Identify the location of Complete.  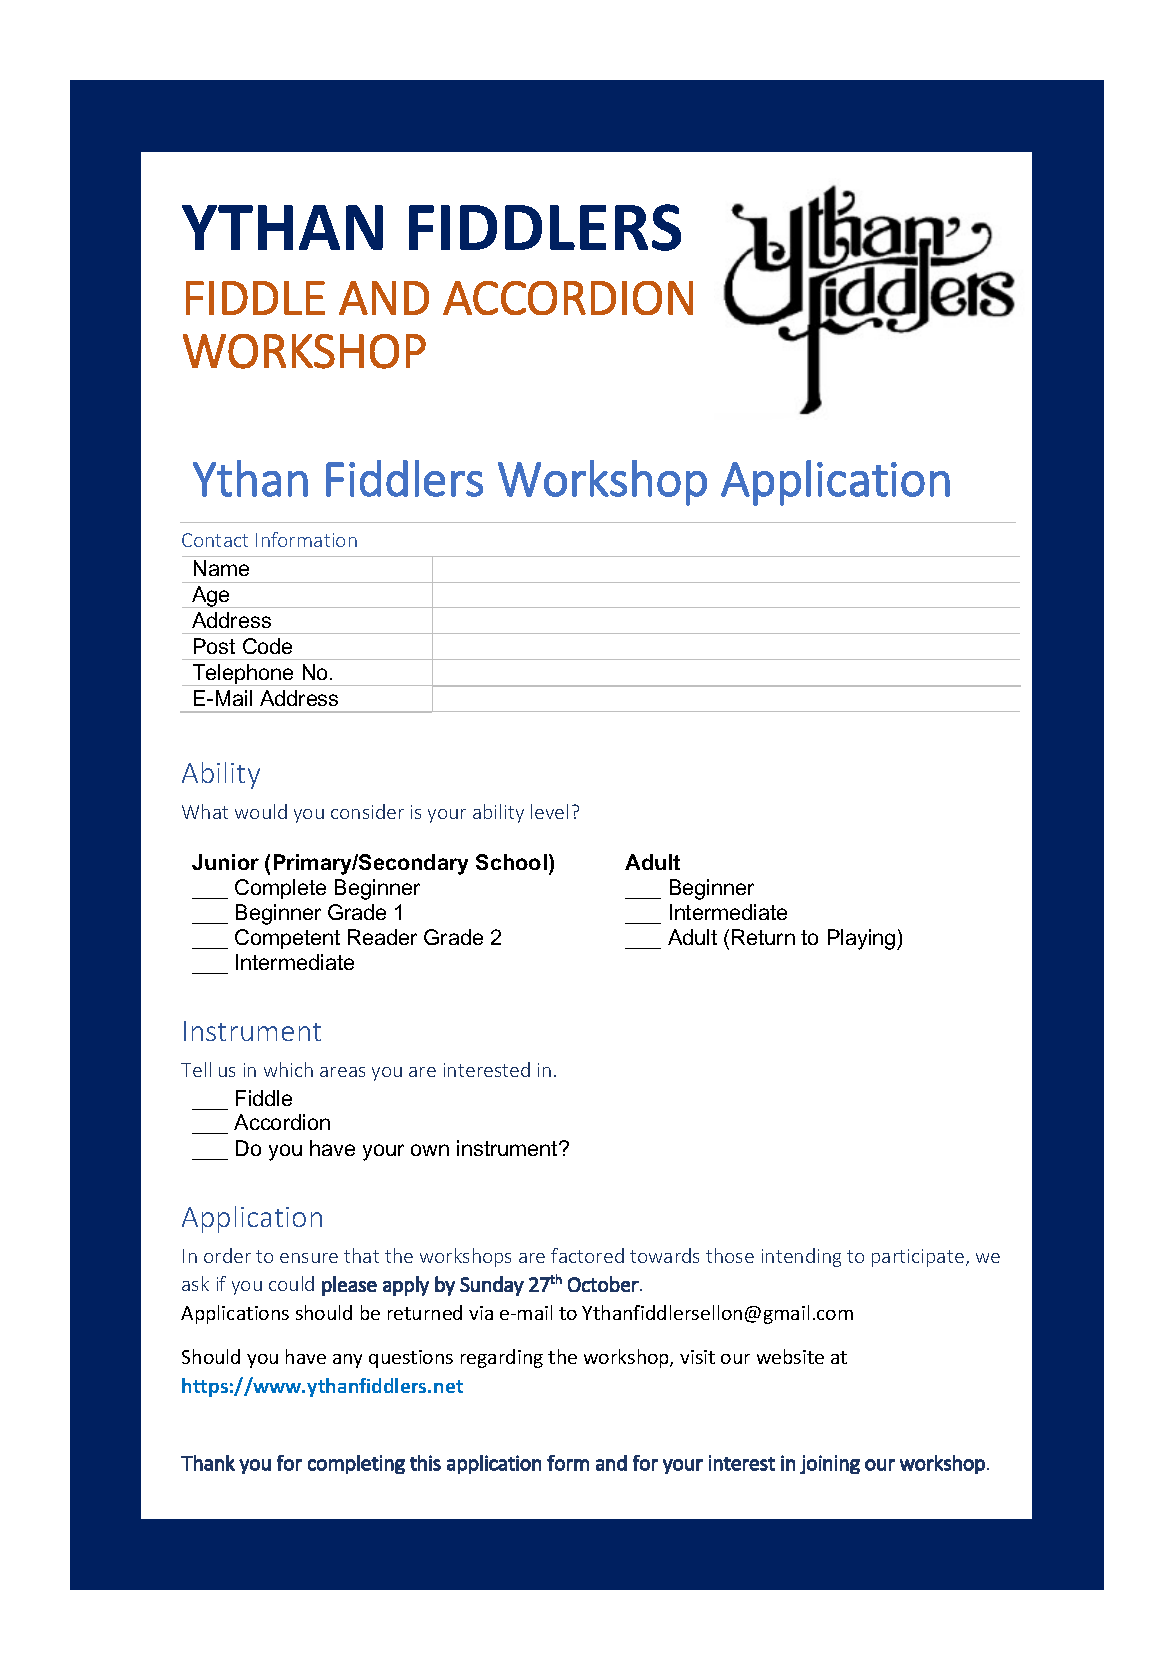
(280, 889).
